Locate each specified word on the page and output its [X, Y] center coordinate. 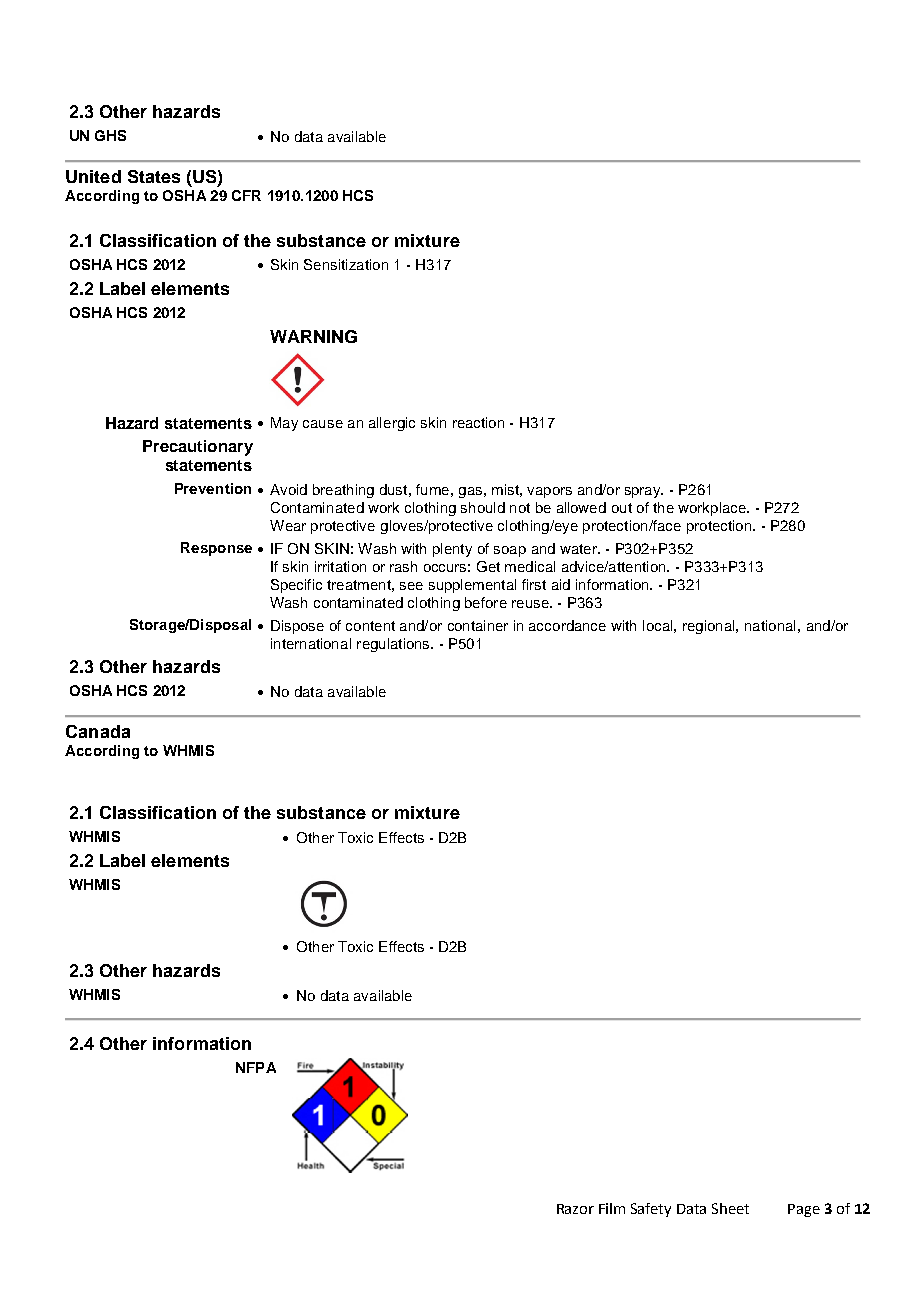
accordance [567, 625]
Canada [98, 731]
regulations [394, 645]
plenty [452, 550]
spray [644, 492]
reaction [478, 422]
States [154, 176]
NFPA [256, 1067]
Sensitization [346, 264]
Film [612, 1208]
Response [216, 549]
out [622, 508]
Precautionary [198, 448]
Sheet [730, 1208]
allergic [392, 424]
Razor [575, 1209]
